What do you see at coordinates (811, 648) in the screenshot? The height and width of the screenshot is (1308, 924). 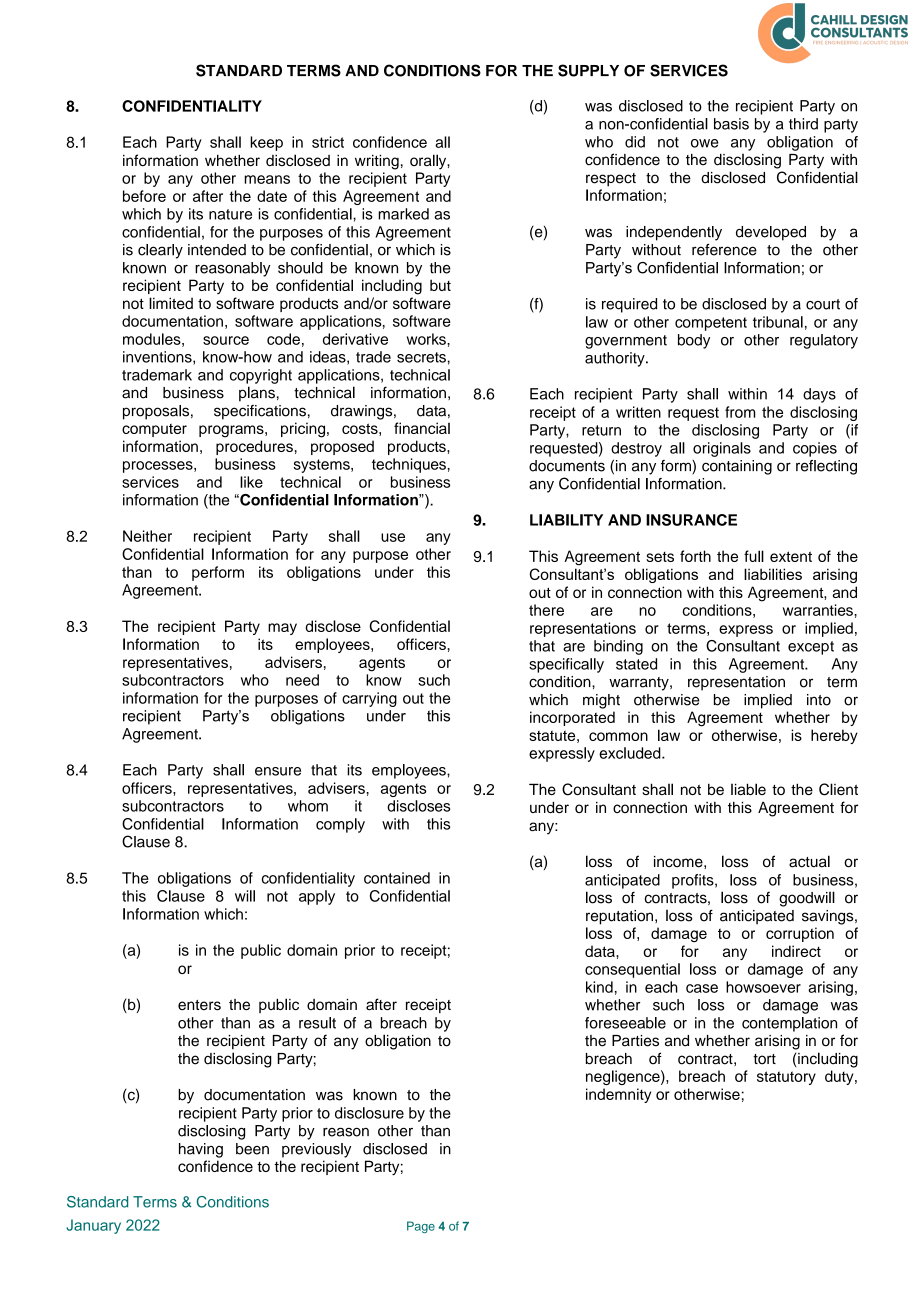 I see `except` at bounding box center [811, 648].
